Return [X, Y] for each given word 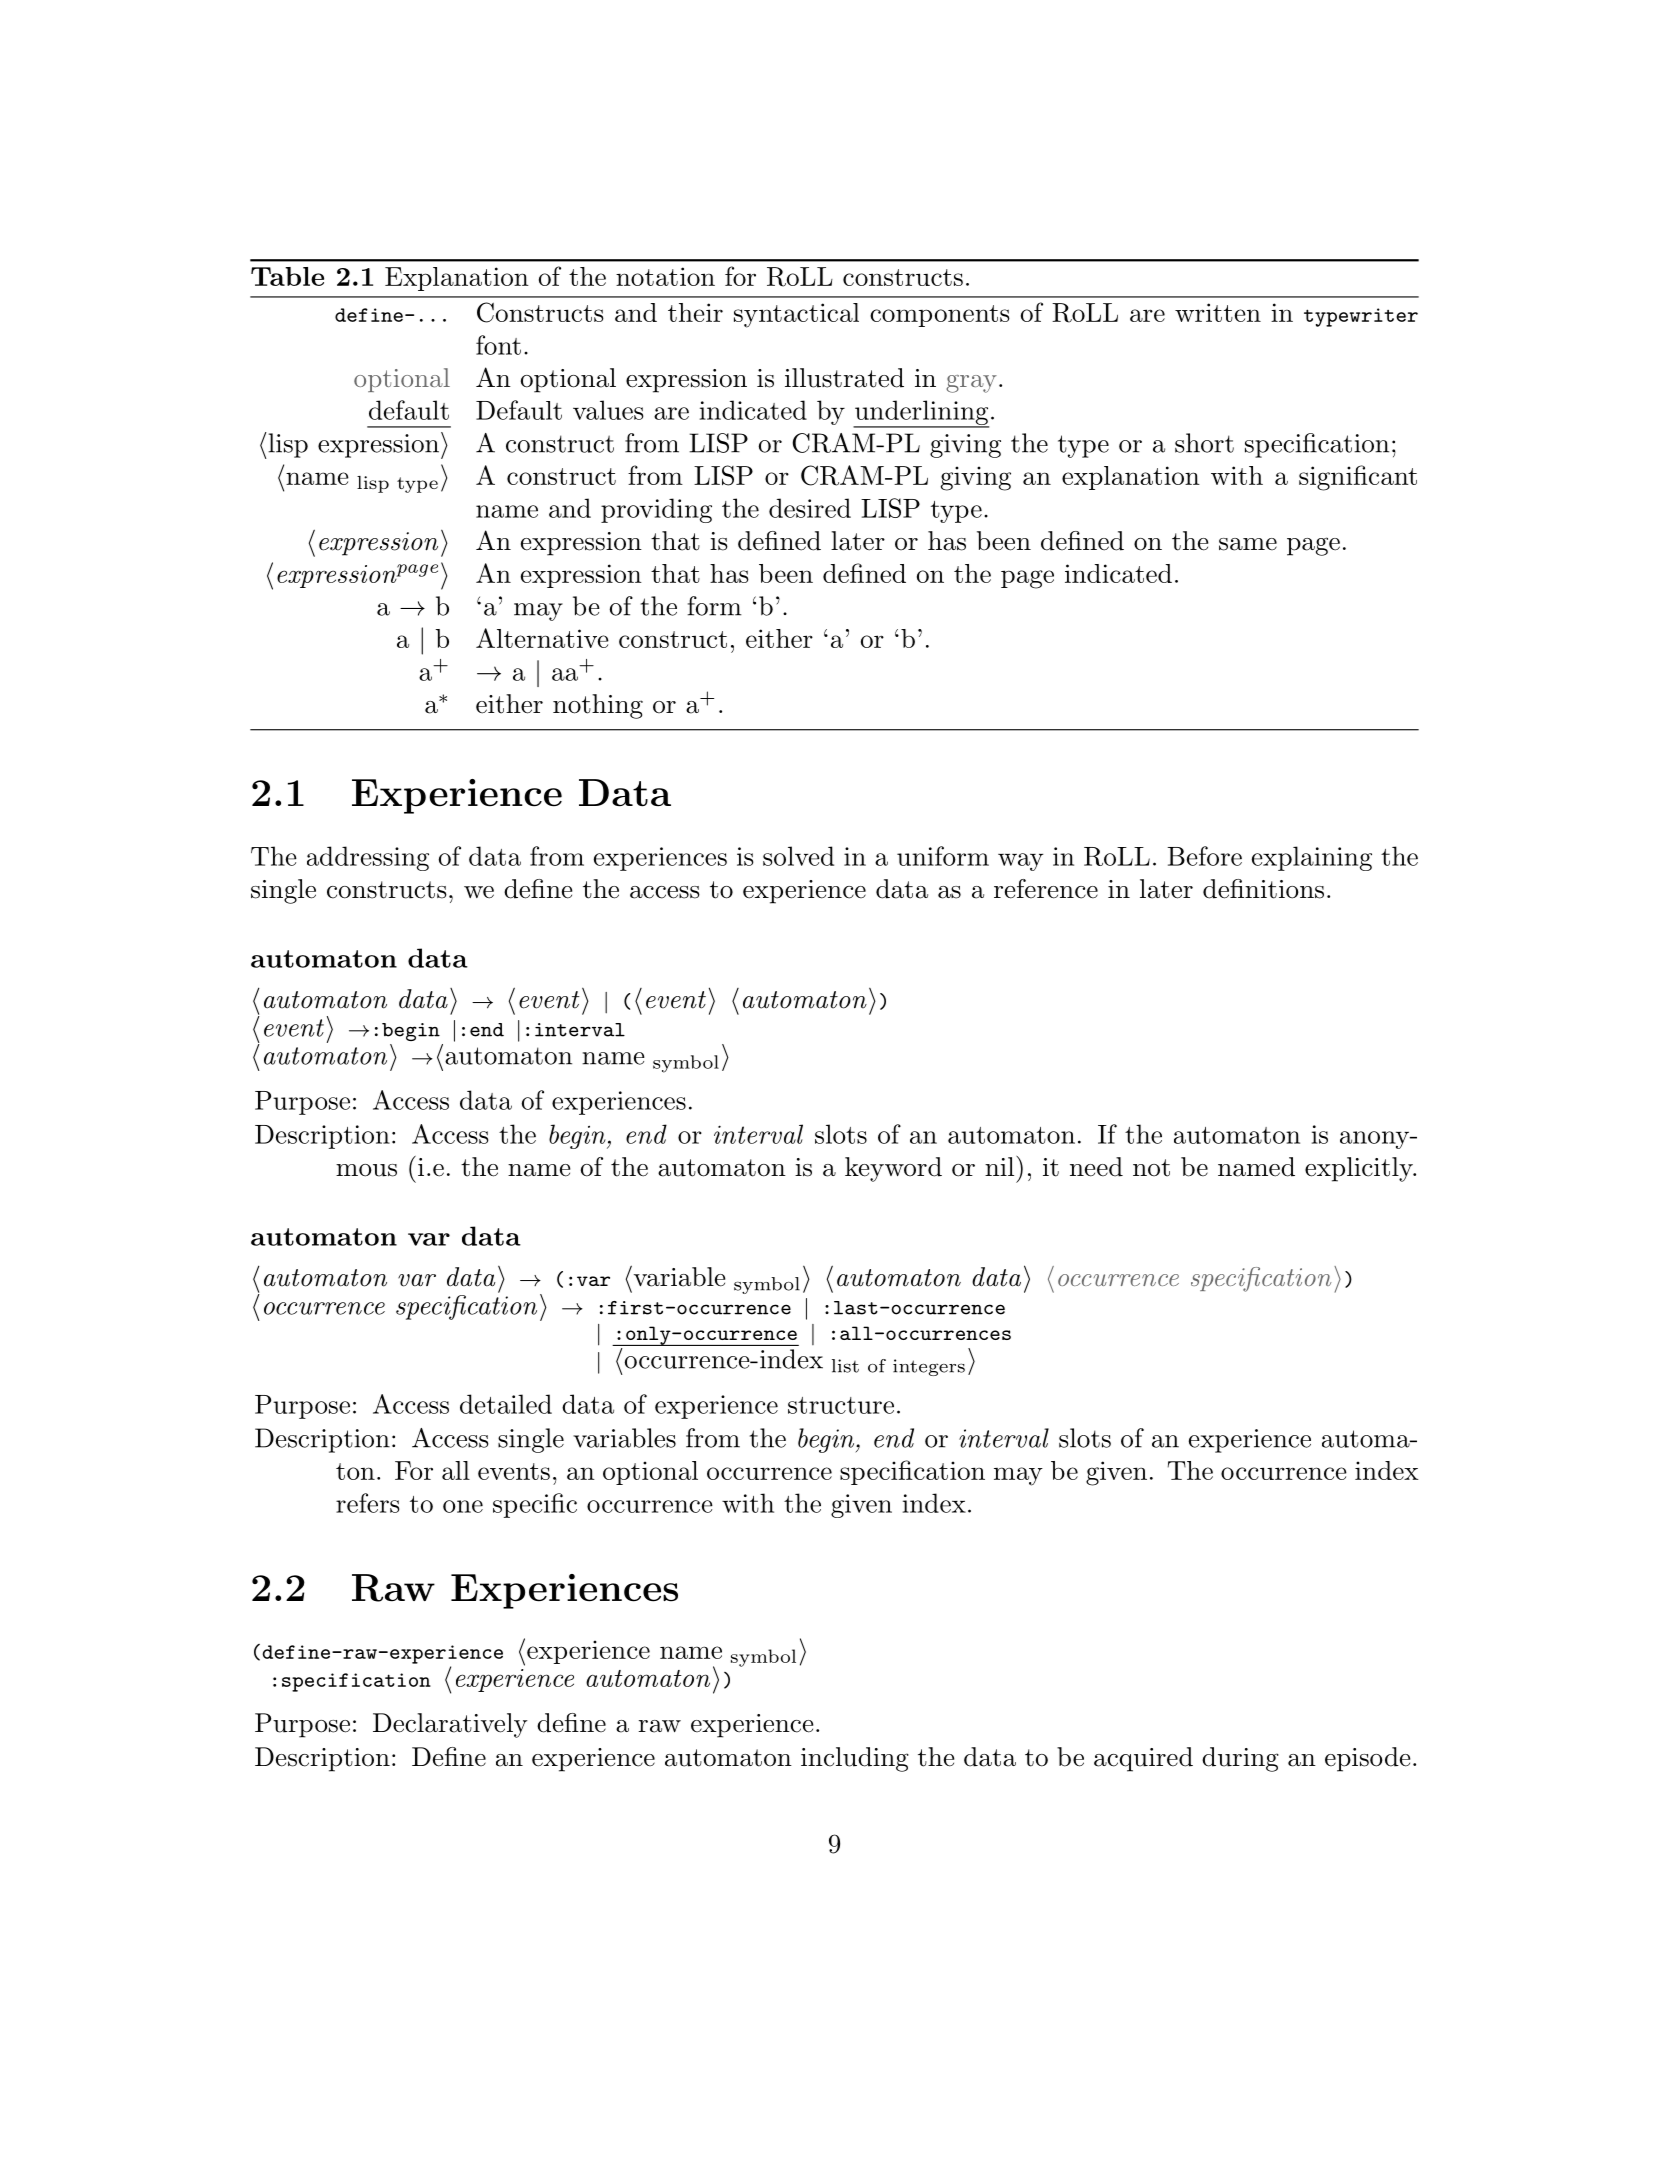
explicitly [1359, 1169]
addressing [368, 858]
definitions [1263, 889]
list [845, 1366]
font [498, 345]
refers [368, 1503]
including [855, 1759]
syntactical [796, 315]
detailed [506, 1404]
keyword [893, 1169]
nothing [598, 706]
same [1248, 544]
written [1218, 312]
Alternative [542, 638]
